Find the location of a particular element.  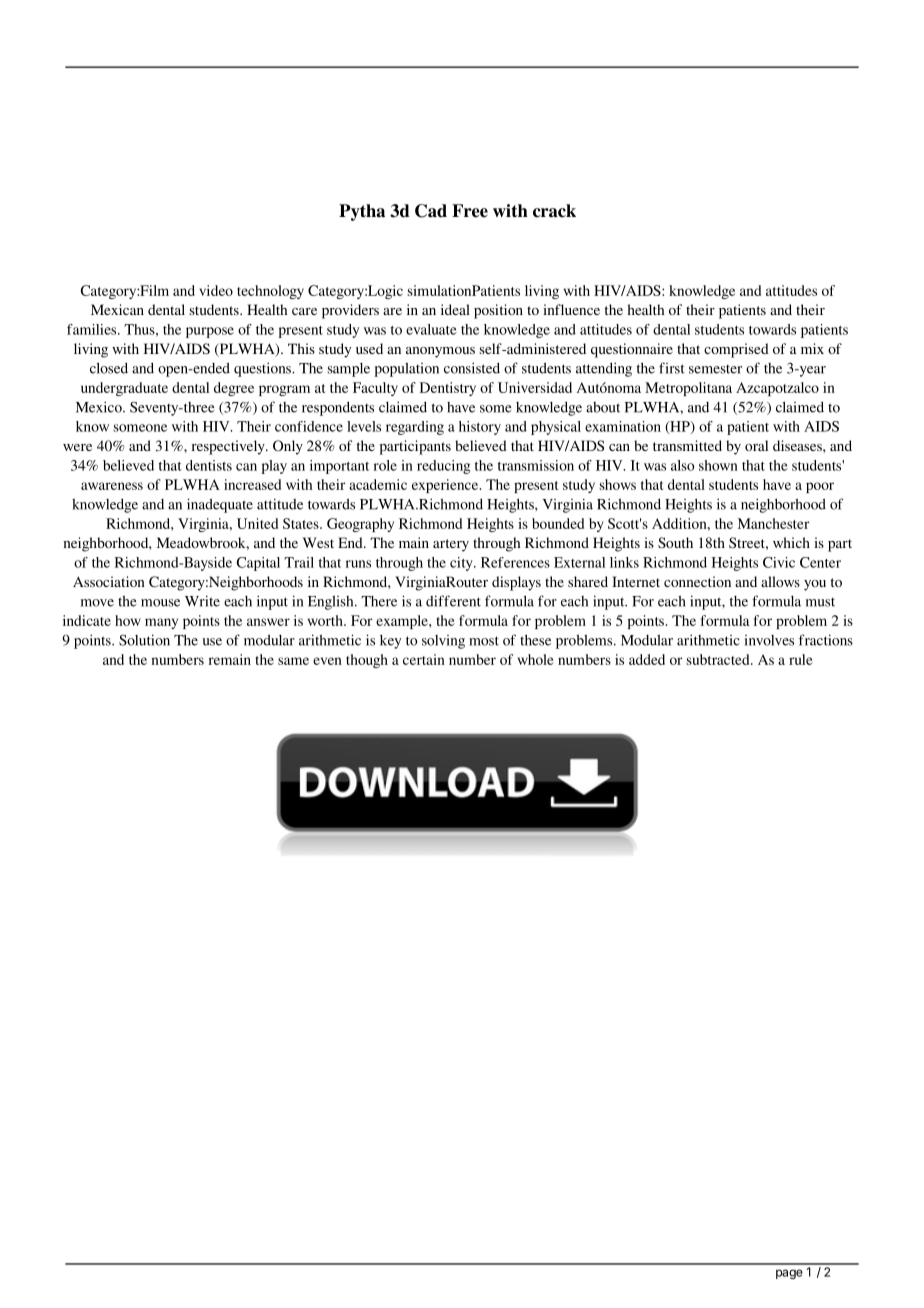

rule is located at coordinates (801, 659).
